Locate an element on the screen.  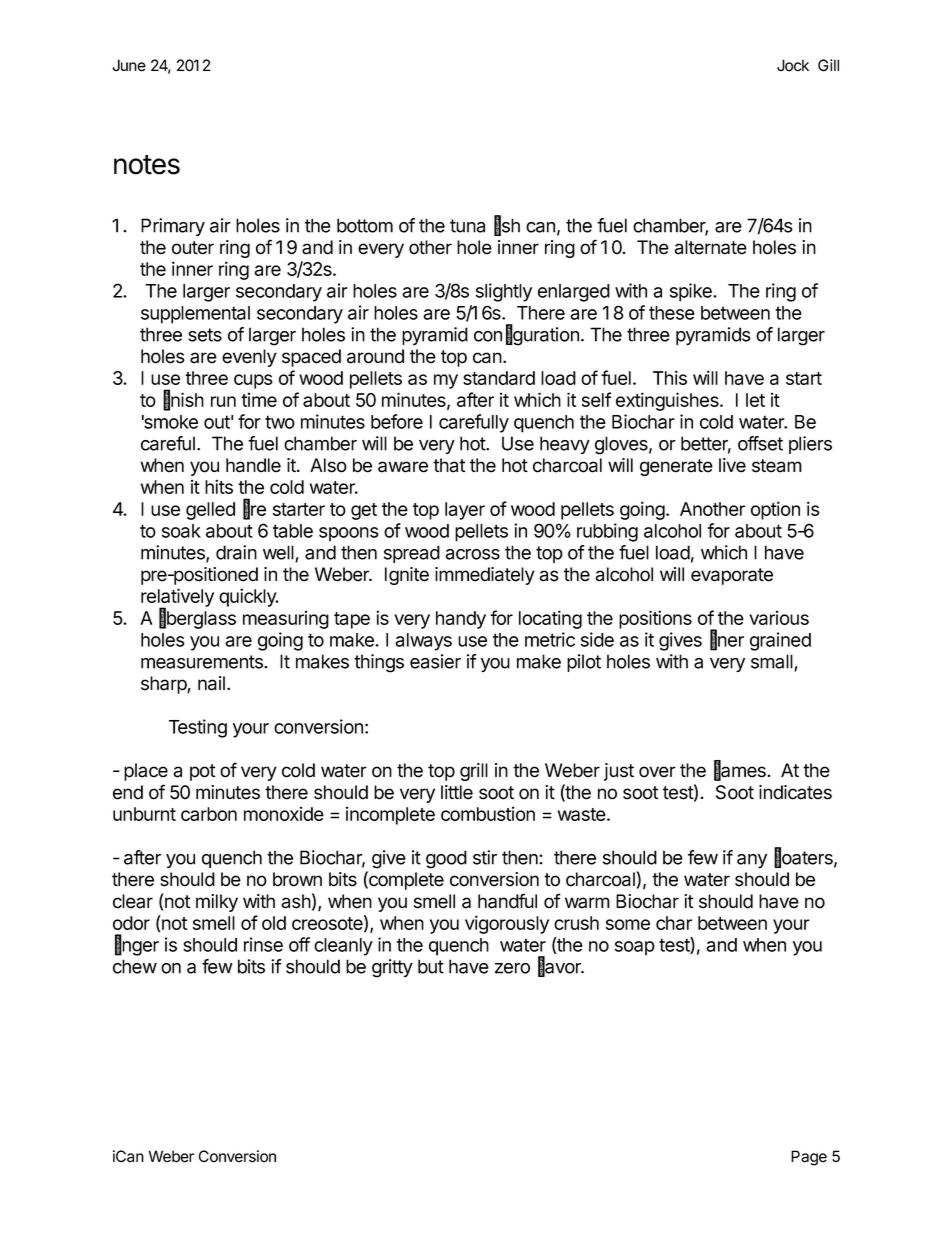
tuna is located at coordinates (467, 226).
